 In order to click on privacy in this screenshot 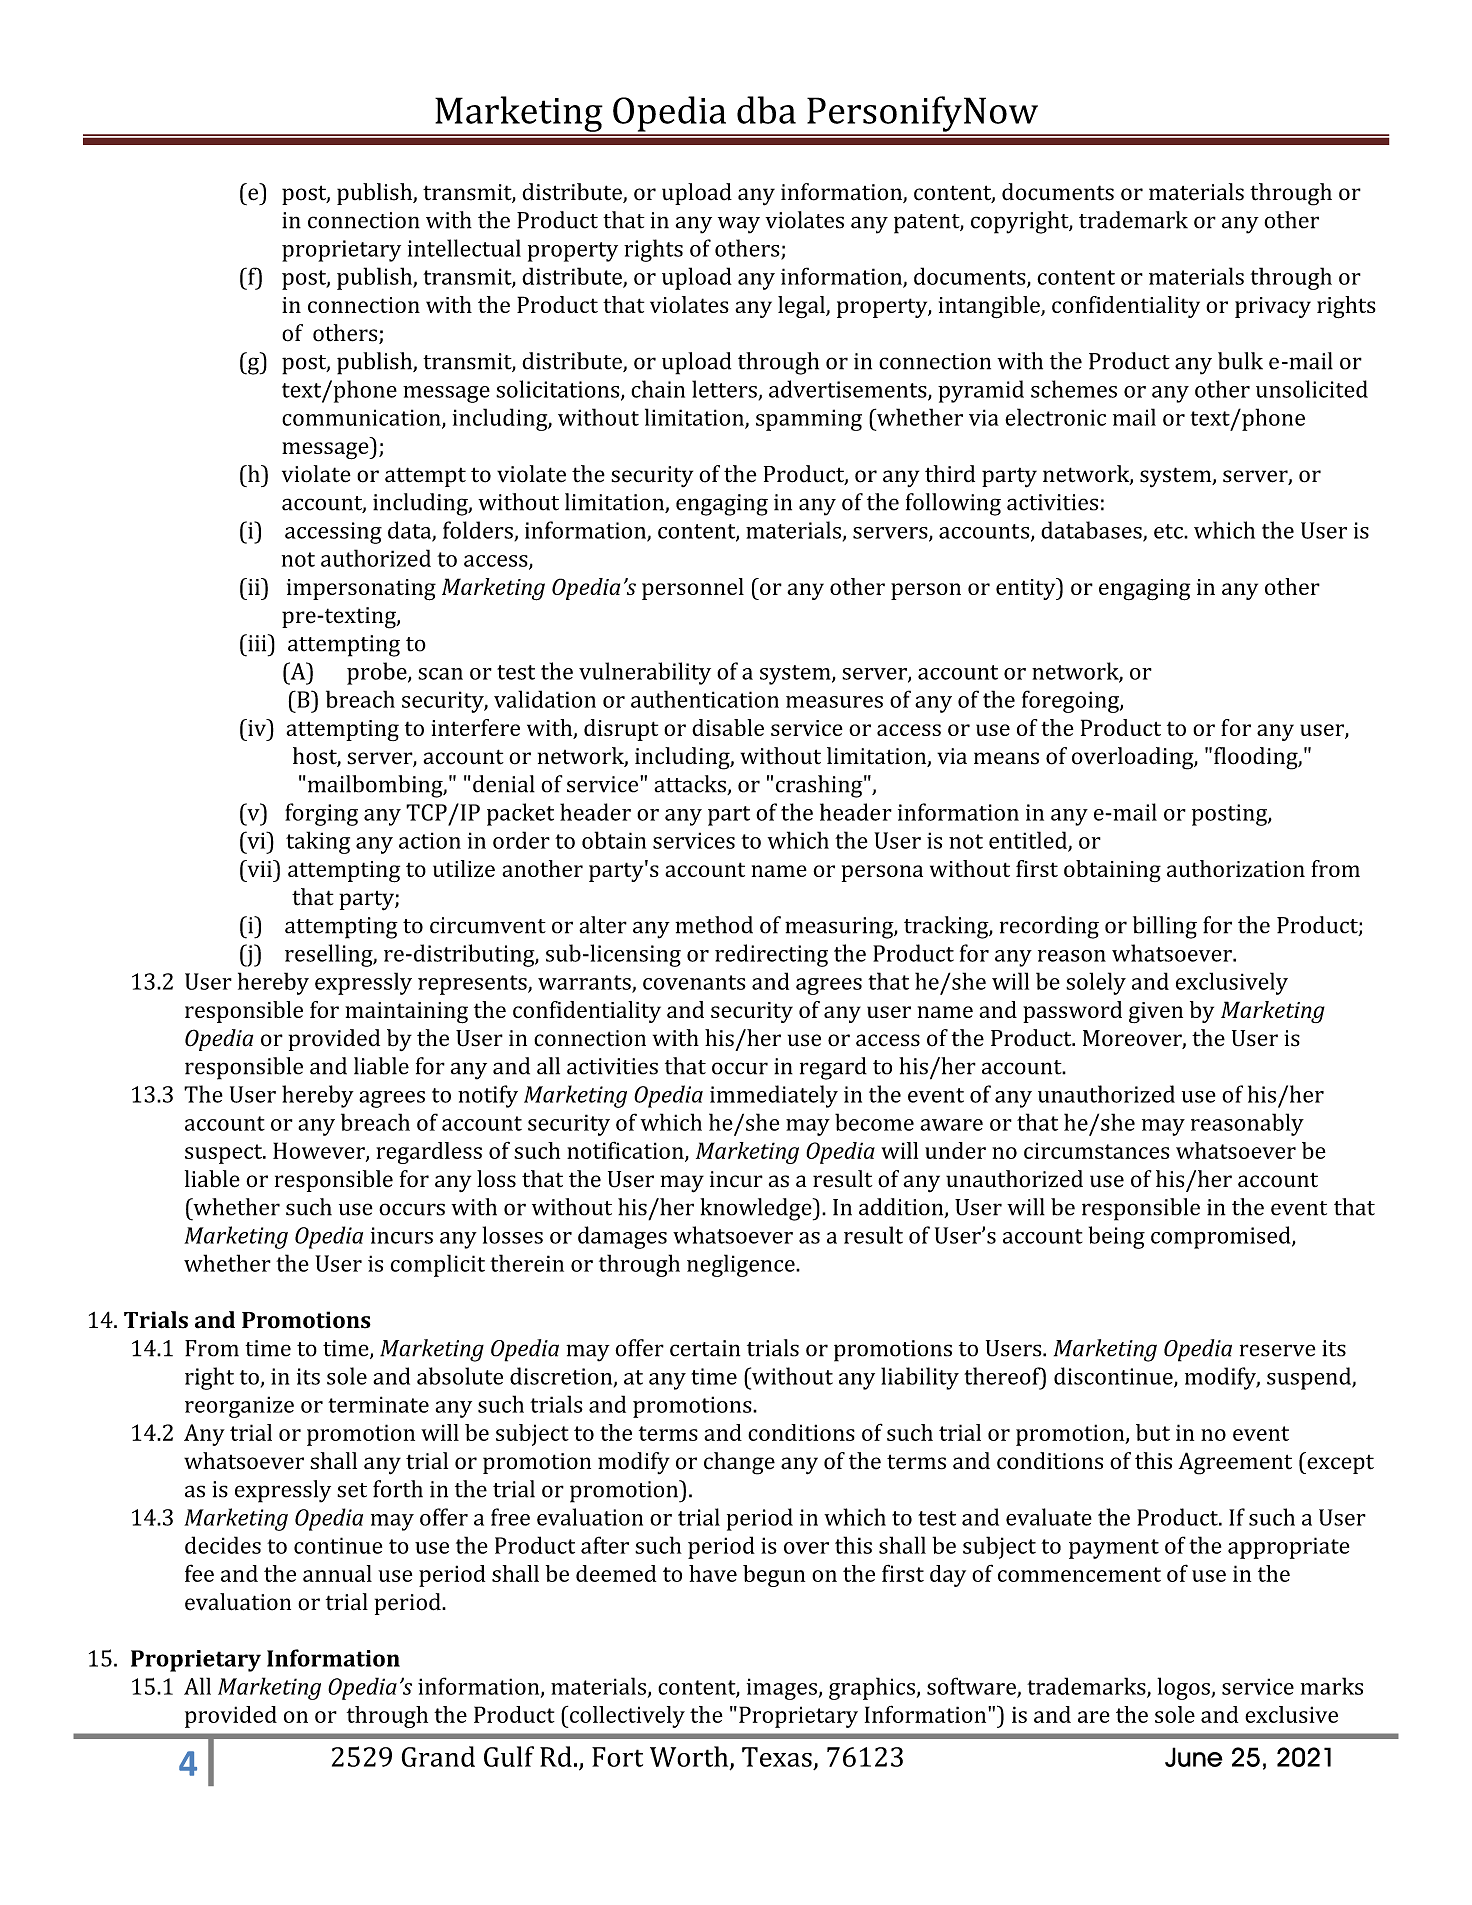, I will do `click(1273, 307)`.
